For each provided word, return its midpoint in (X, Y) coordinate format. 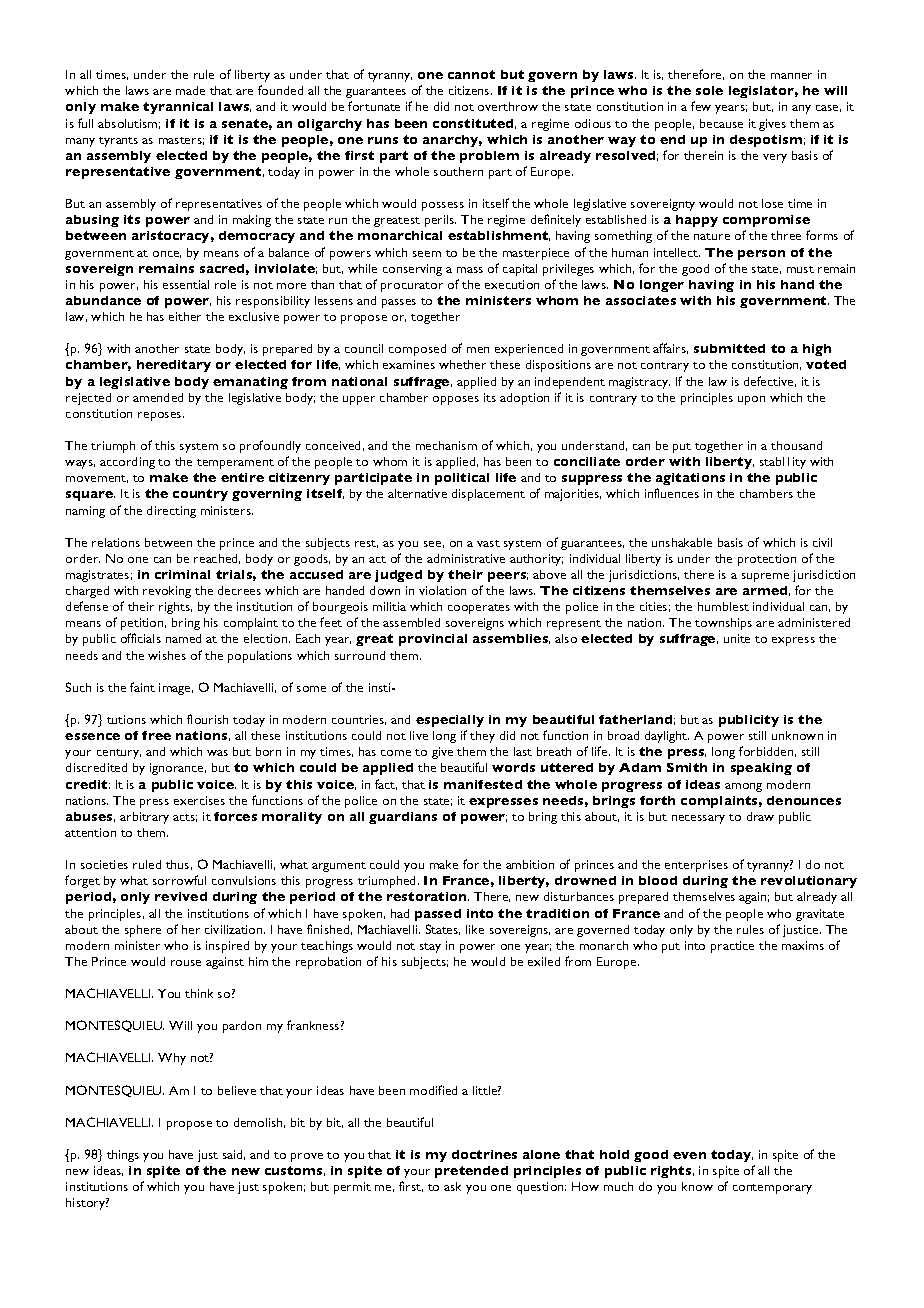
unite (737, 638)
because (721, 123)
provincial (433, 640)
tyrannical (178, 108)
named (183, 638)
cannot (471, 74)
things (123, 1156)
